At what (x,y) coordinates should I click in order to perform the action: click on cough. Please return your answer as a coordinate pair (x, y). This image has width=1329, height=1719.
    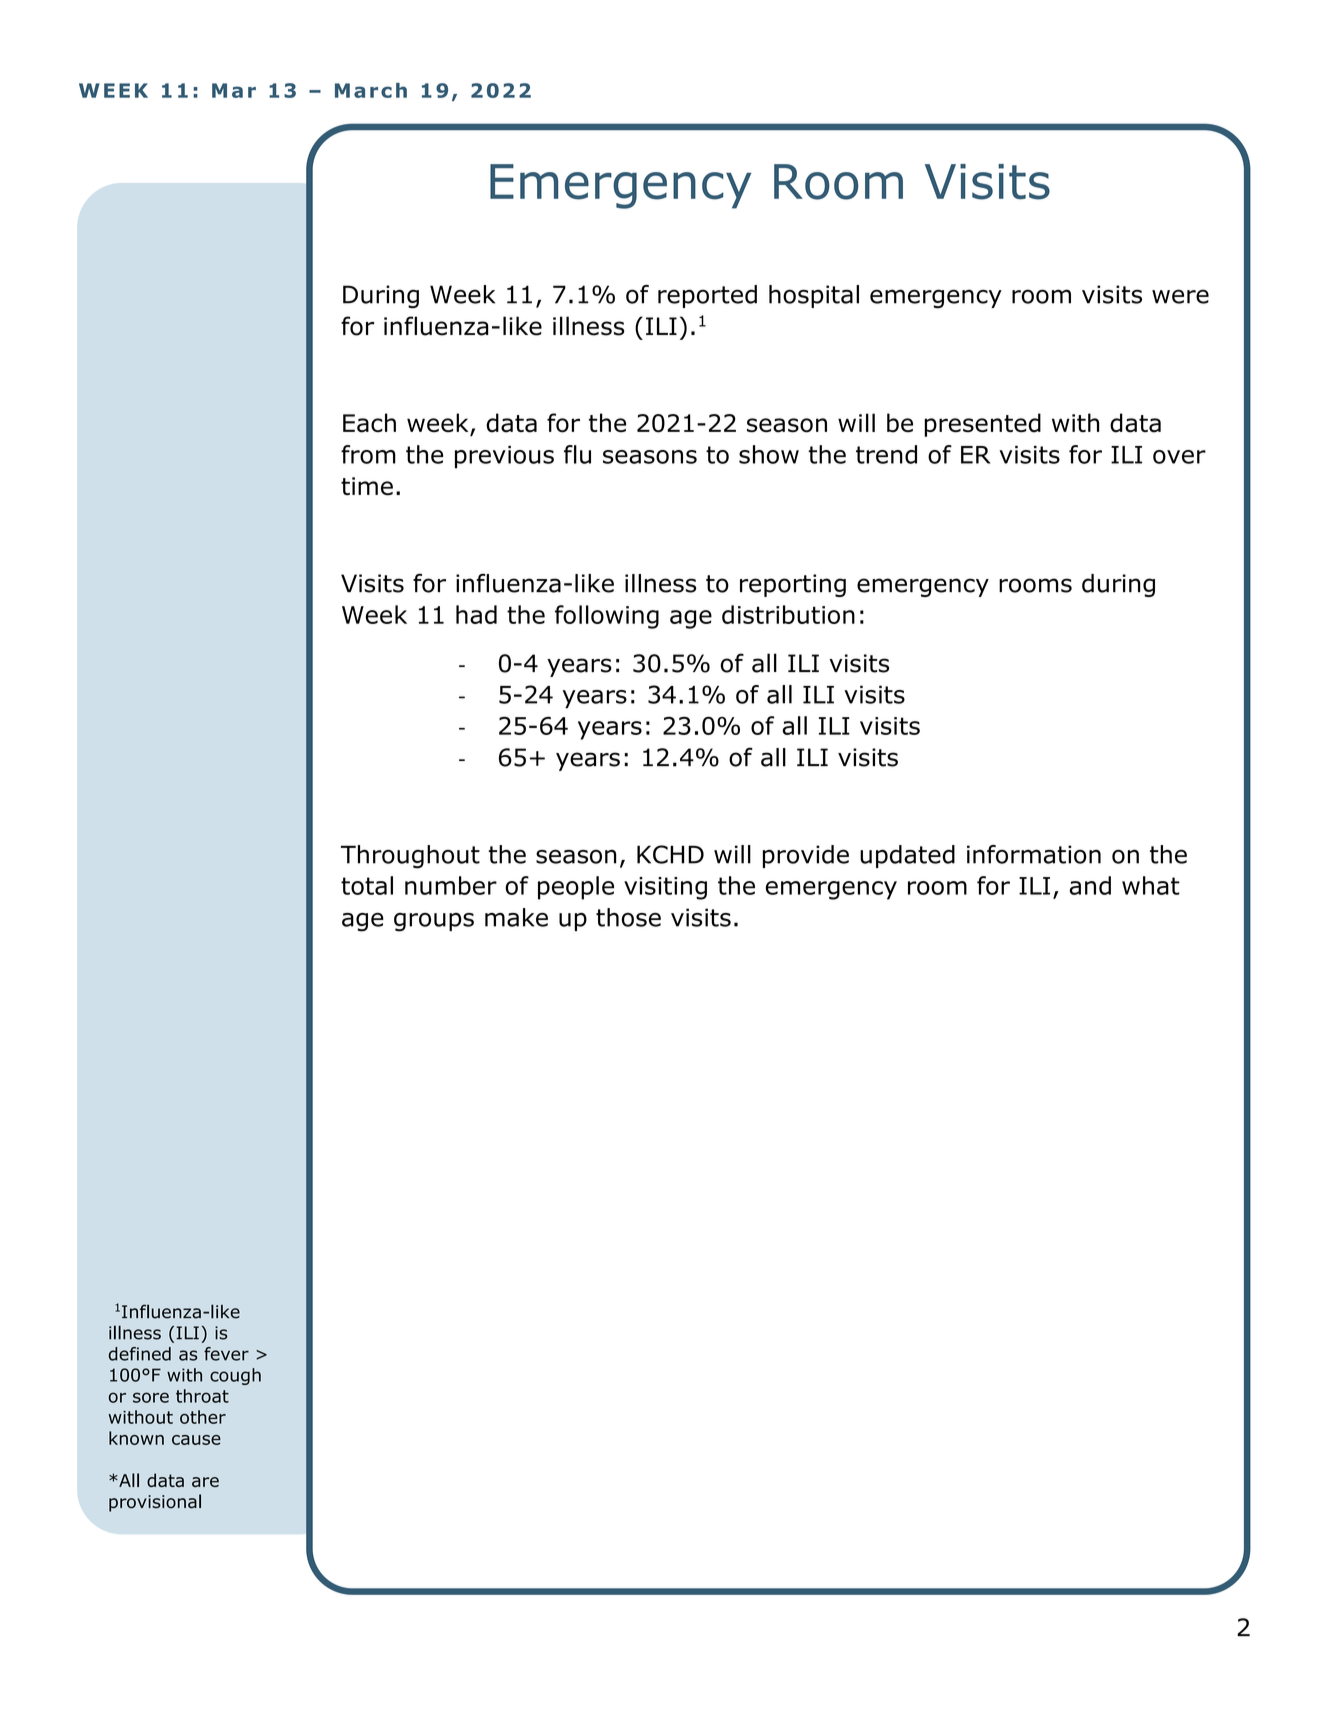
    Looking at the image, I should click on (235, 1376).
